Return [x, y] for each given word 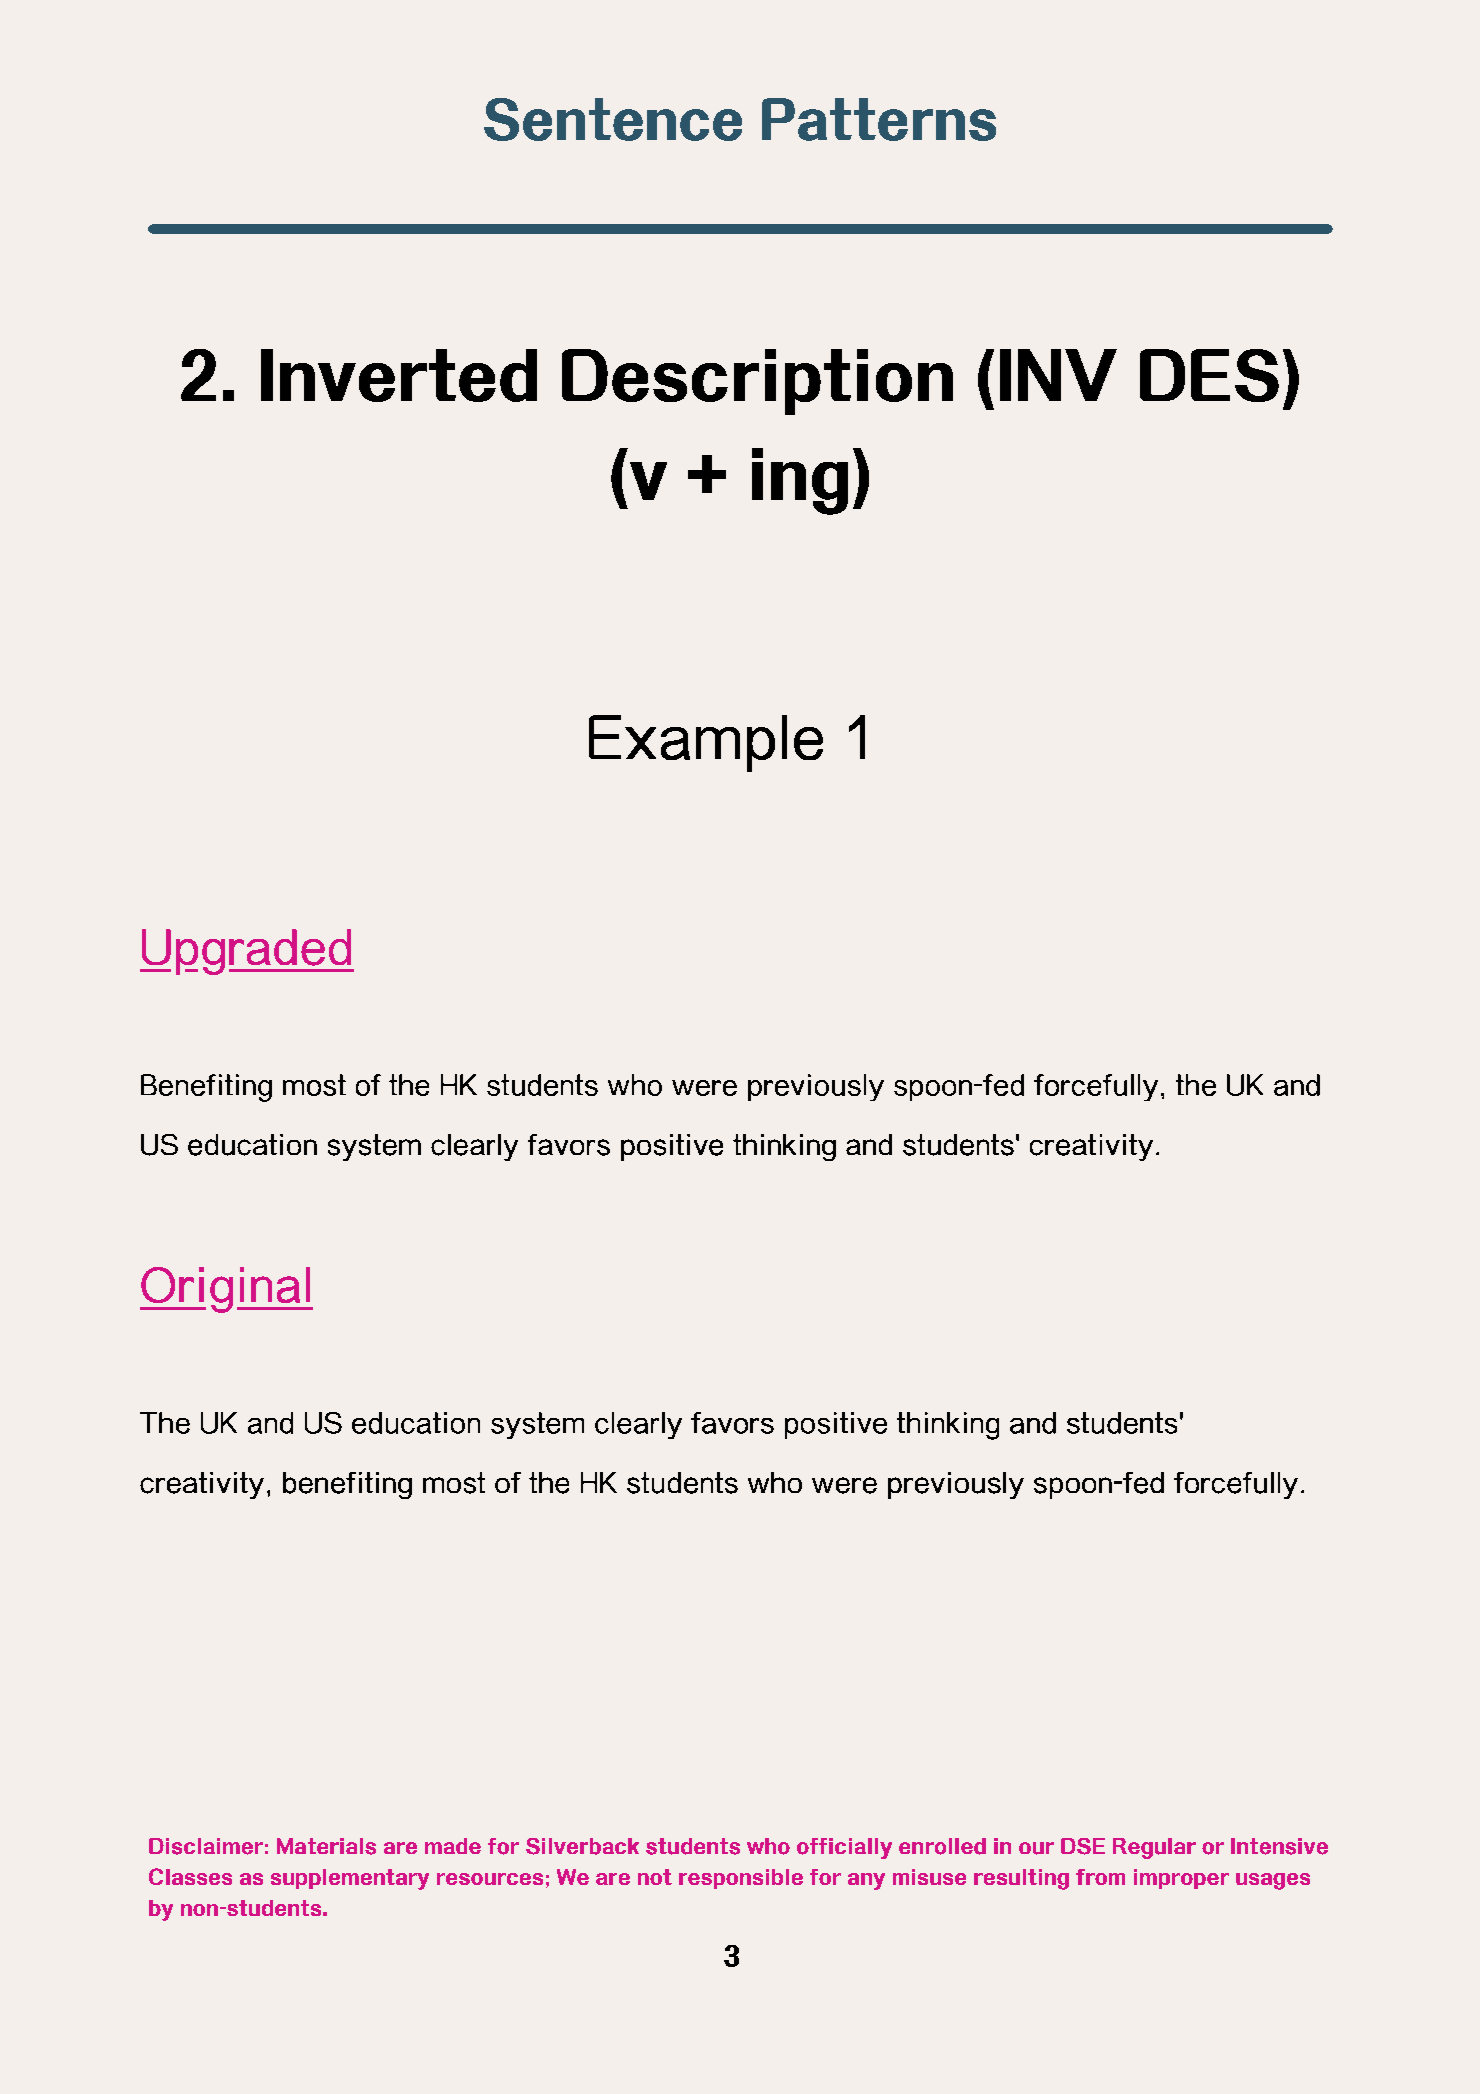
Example [706, 743]
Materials [326, 1846]
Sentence [613, 119]
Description [757, 382]
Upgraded [247, 952]
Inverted [399, 375]
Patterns [879, 119]
